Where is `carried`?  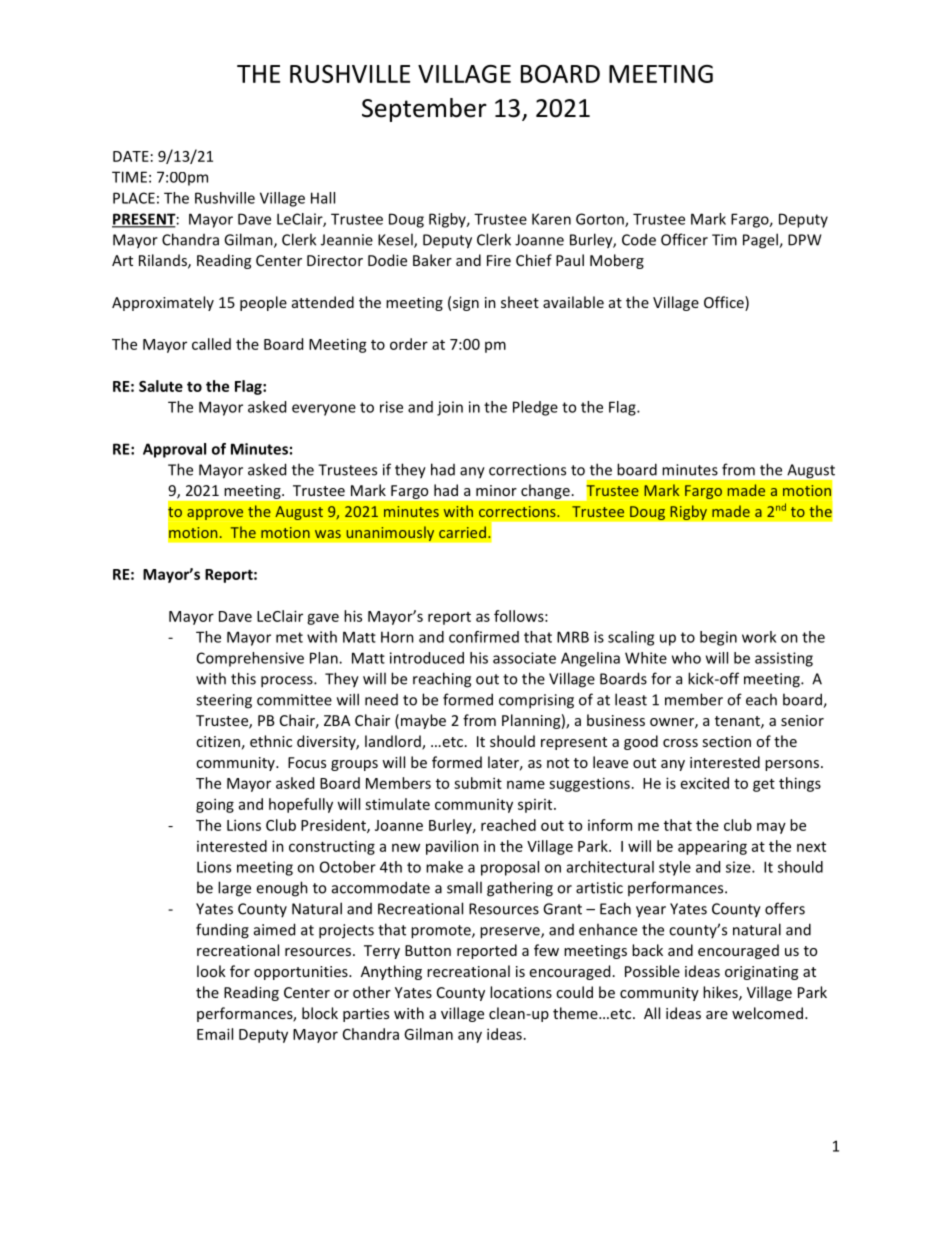 carried is located at coordinates (462, 532).
